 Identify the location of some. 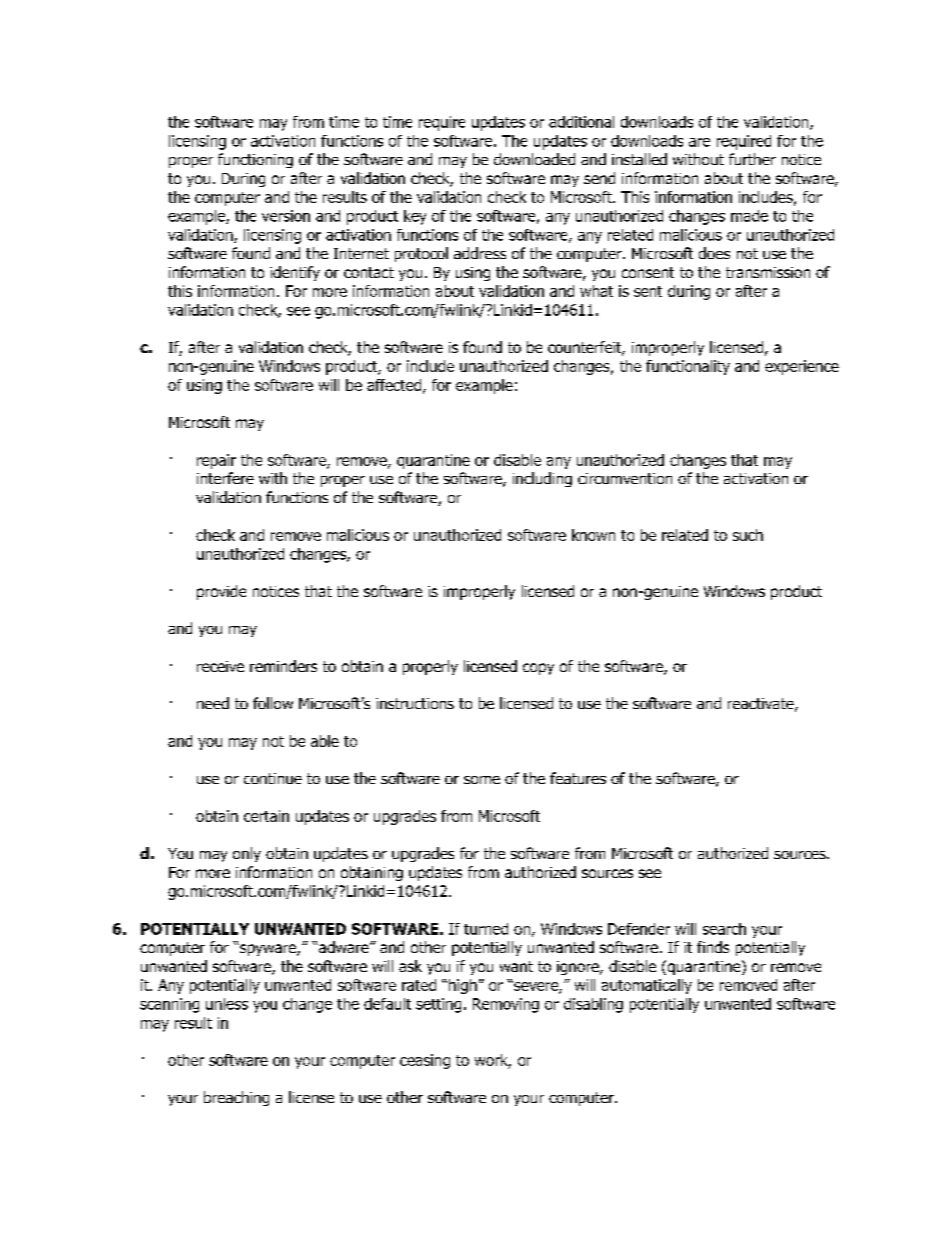
(482, 780).
